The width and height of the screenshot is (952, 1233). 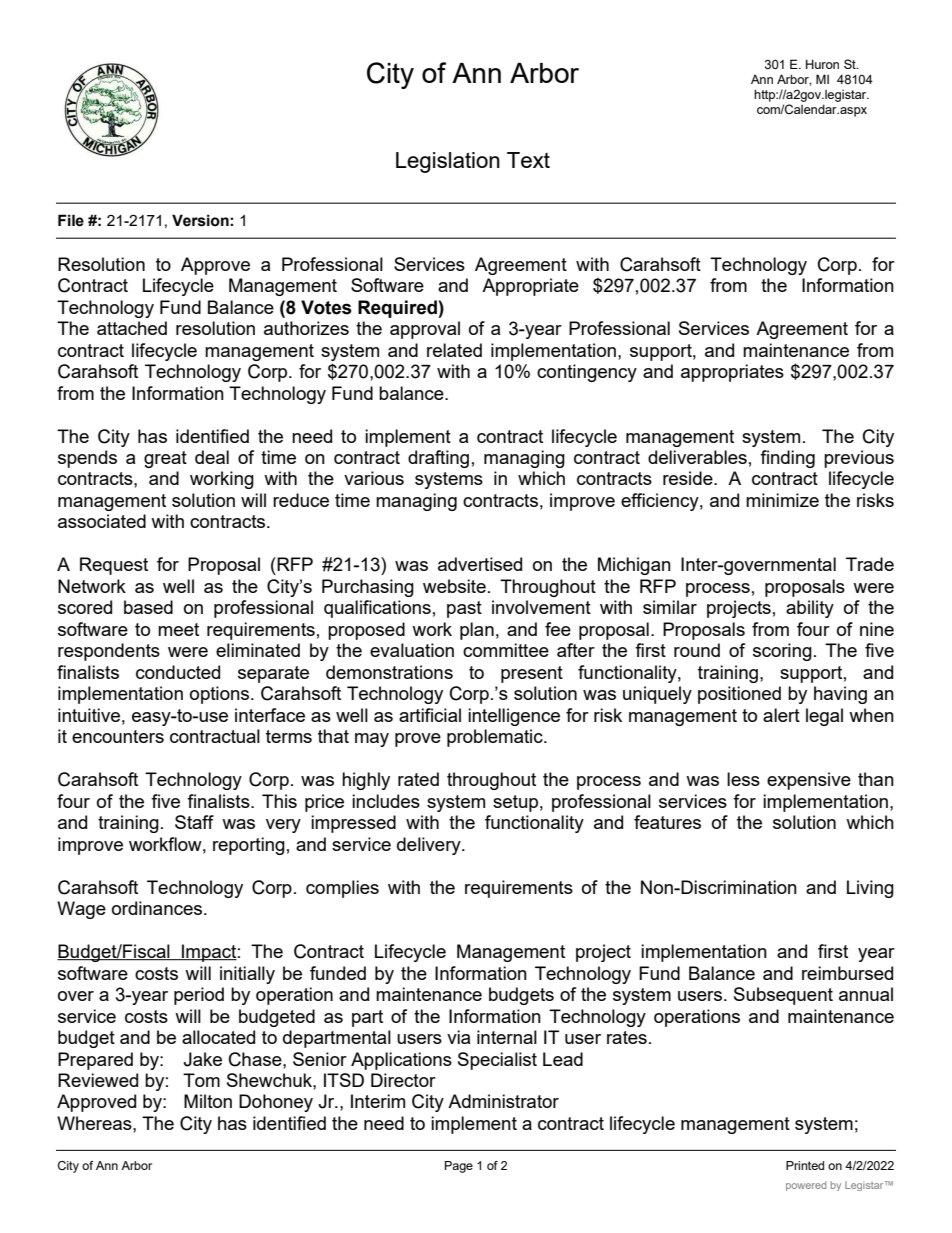 What do you see at coordinates (464, 609) in the screenshot?
I see `past` at bounding box center [464, 609].
